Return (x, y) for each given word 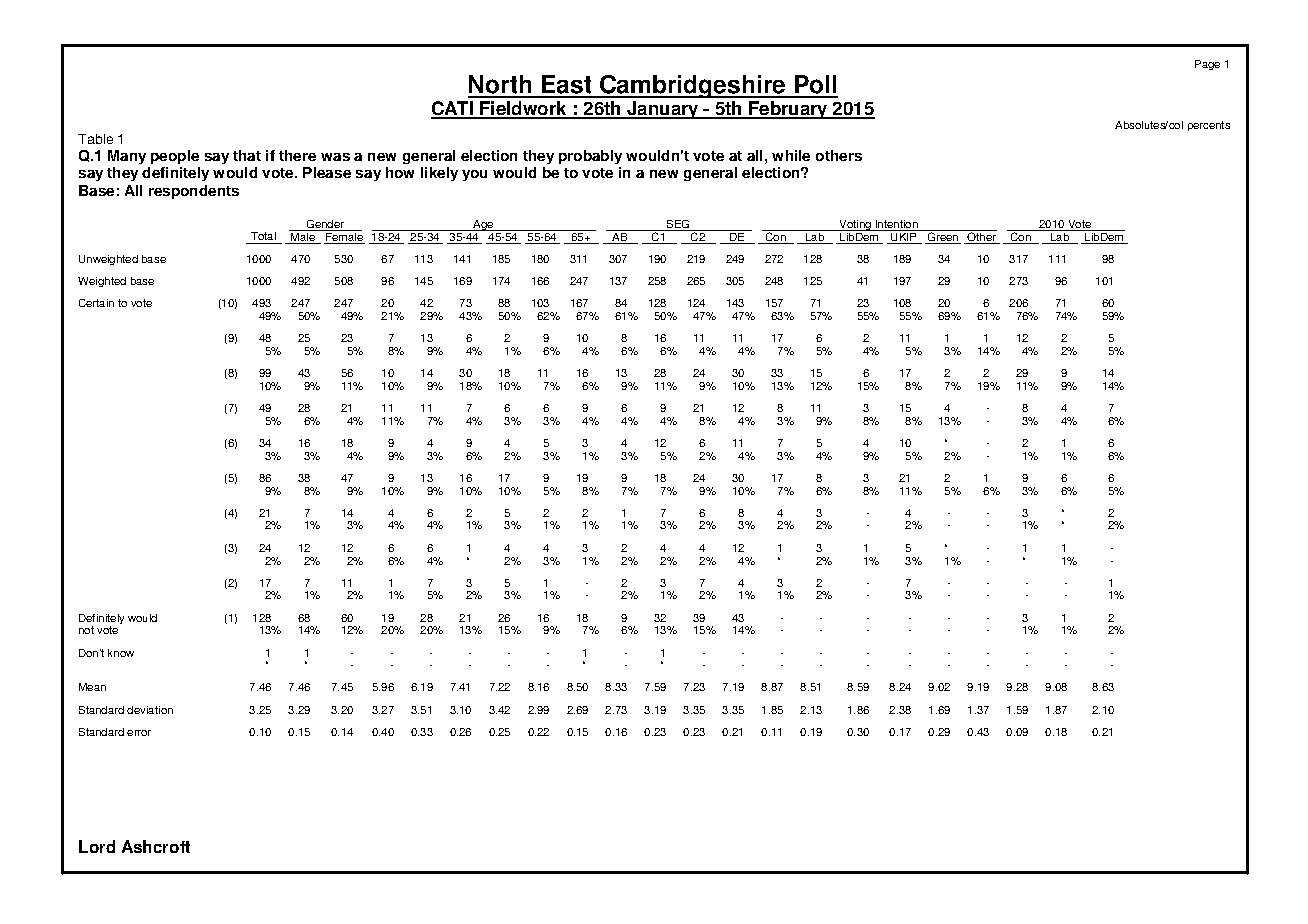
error (139, 733)
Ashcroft (156, 846)
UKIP (904, 237)
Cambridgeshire (693, 86)
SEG (678, 225)
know (121, 653)
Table (95, 139)
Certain (96, 303)
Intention (897, 225)
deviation (150, 710)
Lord (97, 846)
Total (263, 238)
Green (943, 237)
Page (1207, 65)
